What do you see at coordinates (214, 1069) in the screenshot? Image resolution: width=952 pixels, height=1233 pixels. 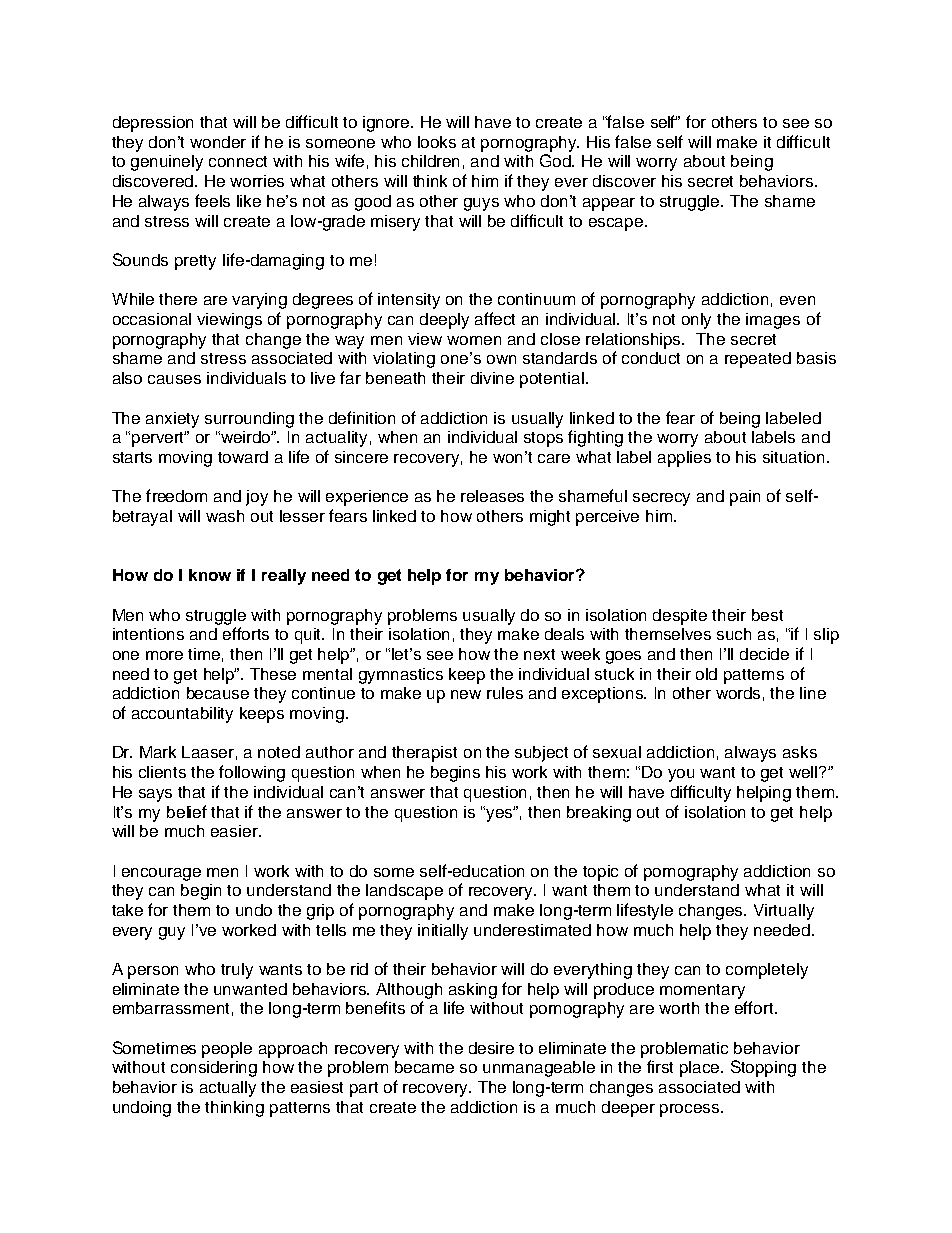 I see `considering` at bounding box center [214, 1069].
